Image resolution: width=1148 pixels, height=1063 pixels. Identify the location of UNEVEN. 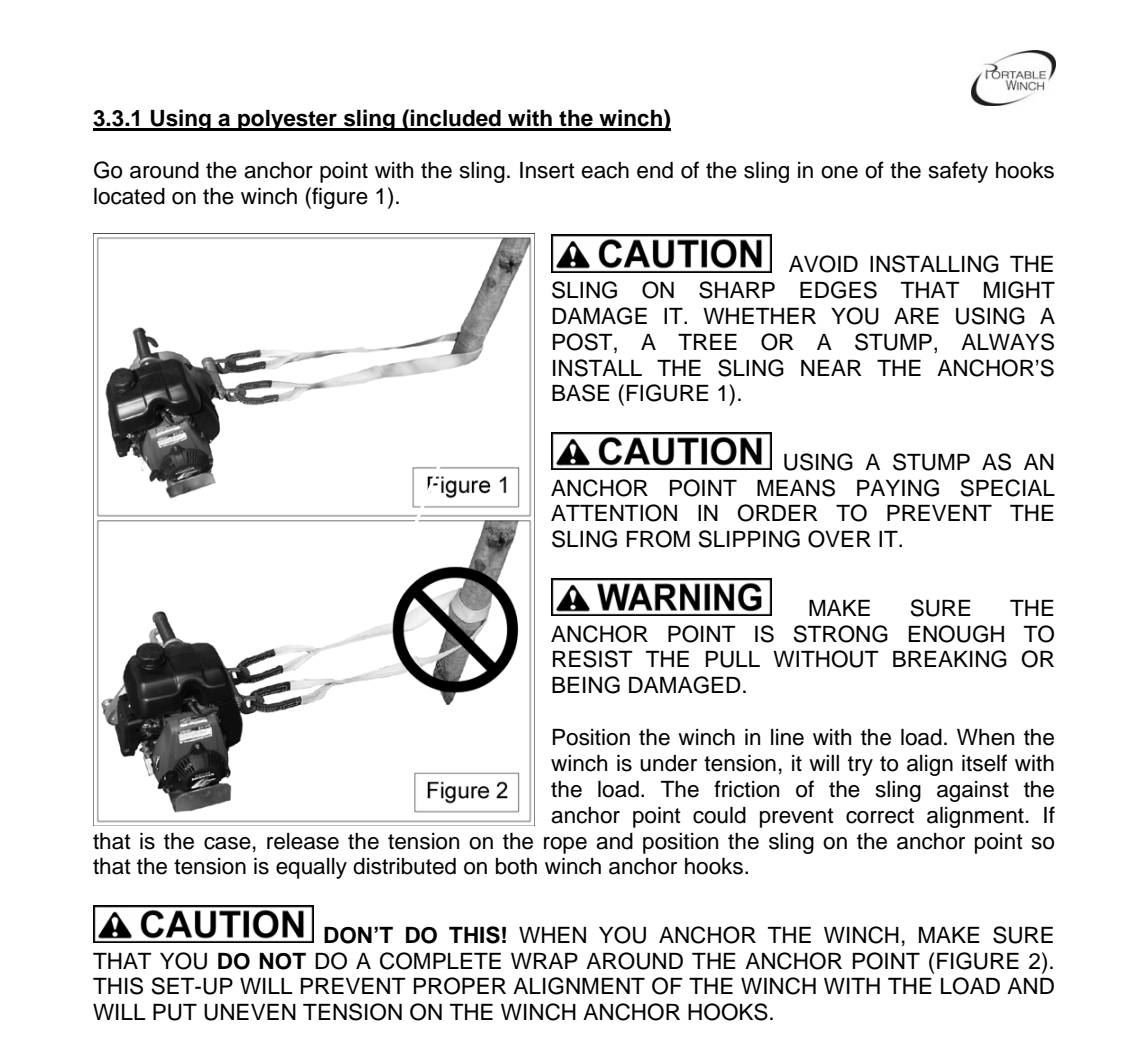
(250, 1012).
